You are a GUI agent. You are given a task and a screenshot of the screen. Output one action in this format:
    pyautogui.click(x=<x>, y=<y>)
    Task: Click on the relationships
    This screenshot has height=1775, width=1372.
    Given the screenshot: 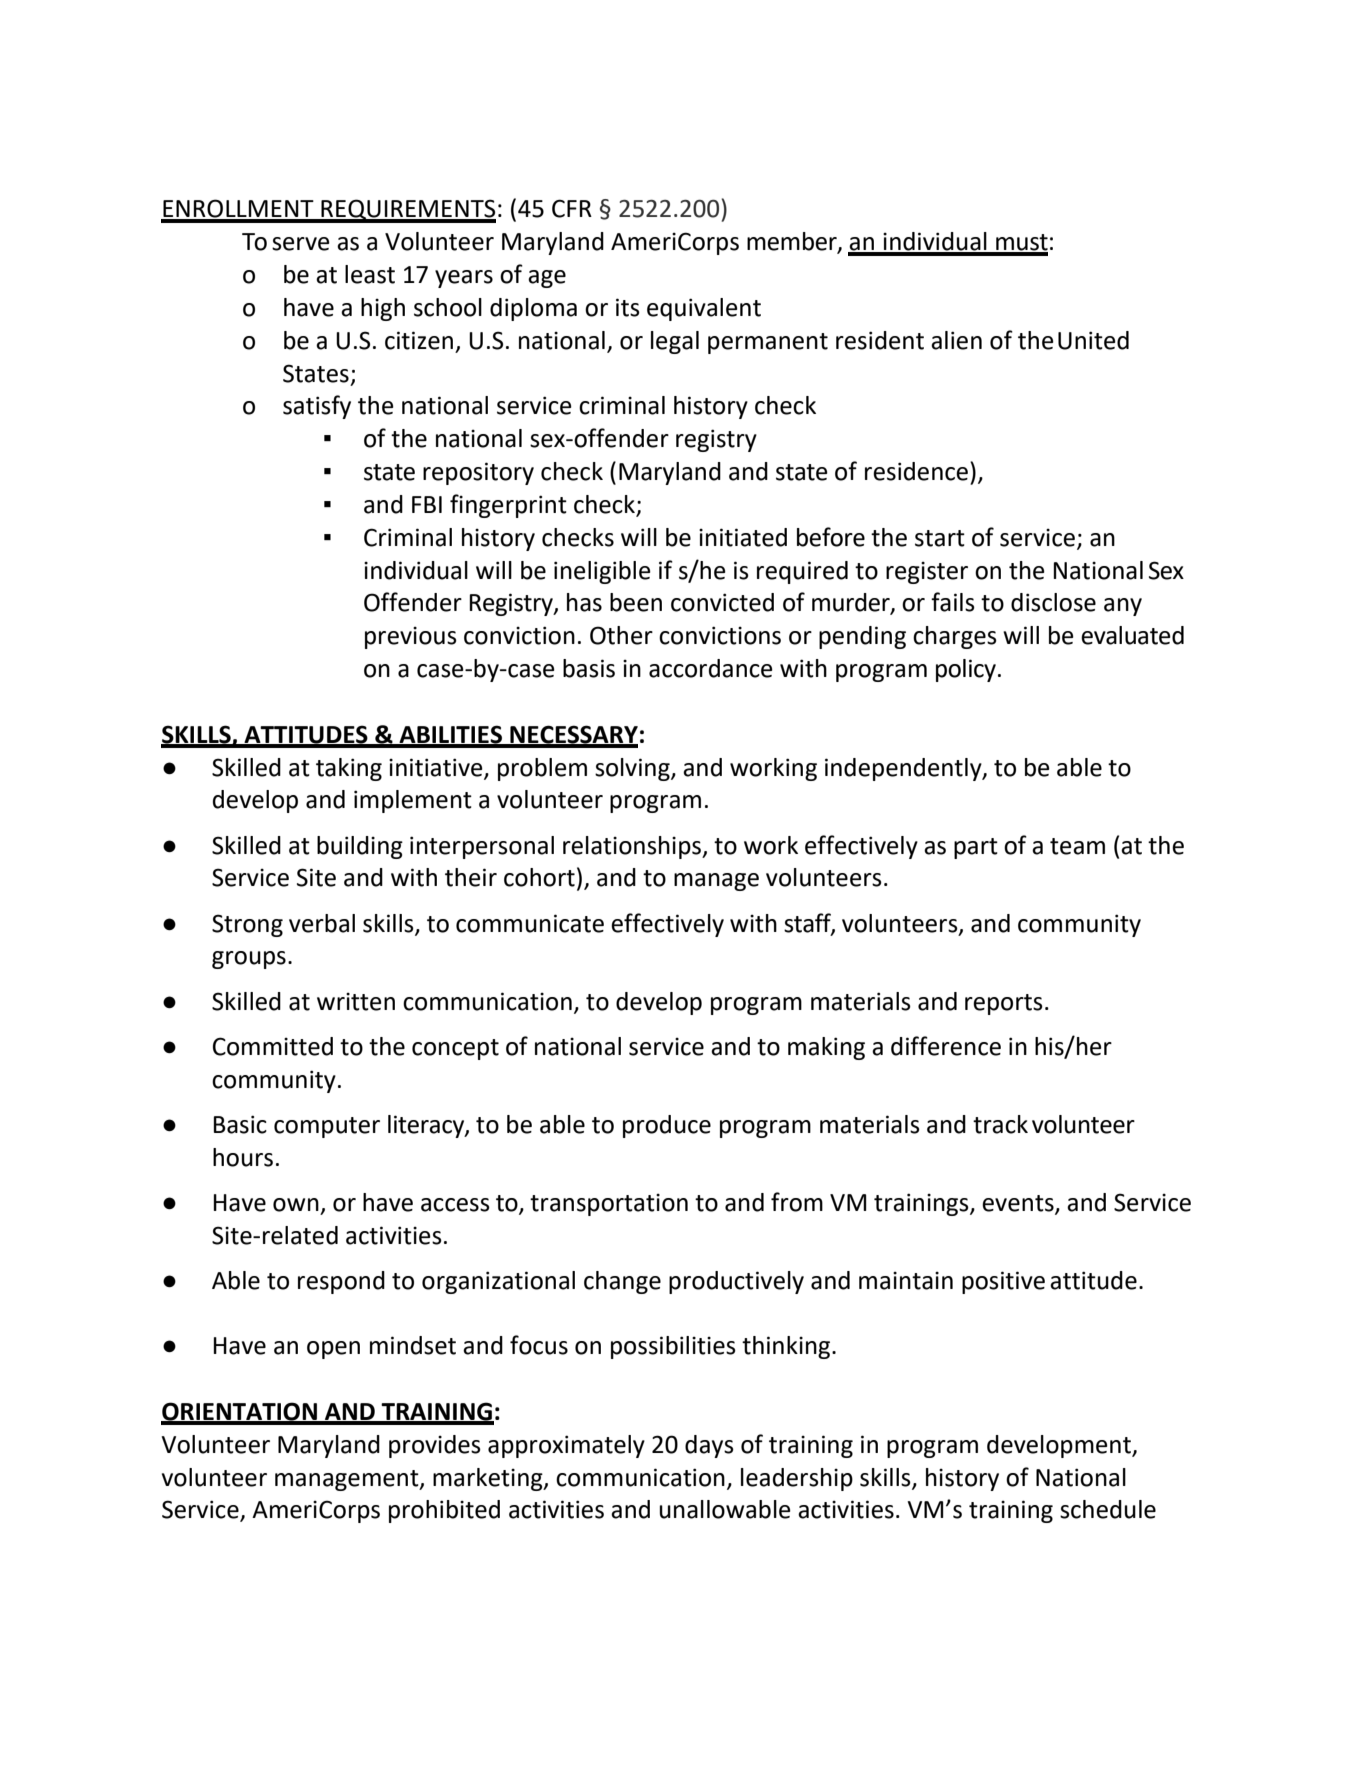 What is the action you would take?
    pyautogui.click(x=633, y=847)
